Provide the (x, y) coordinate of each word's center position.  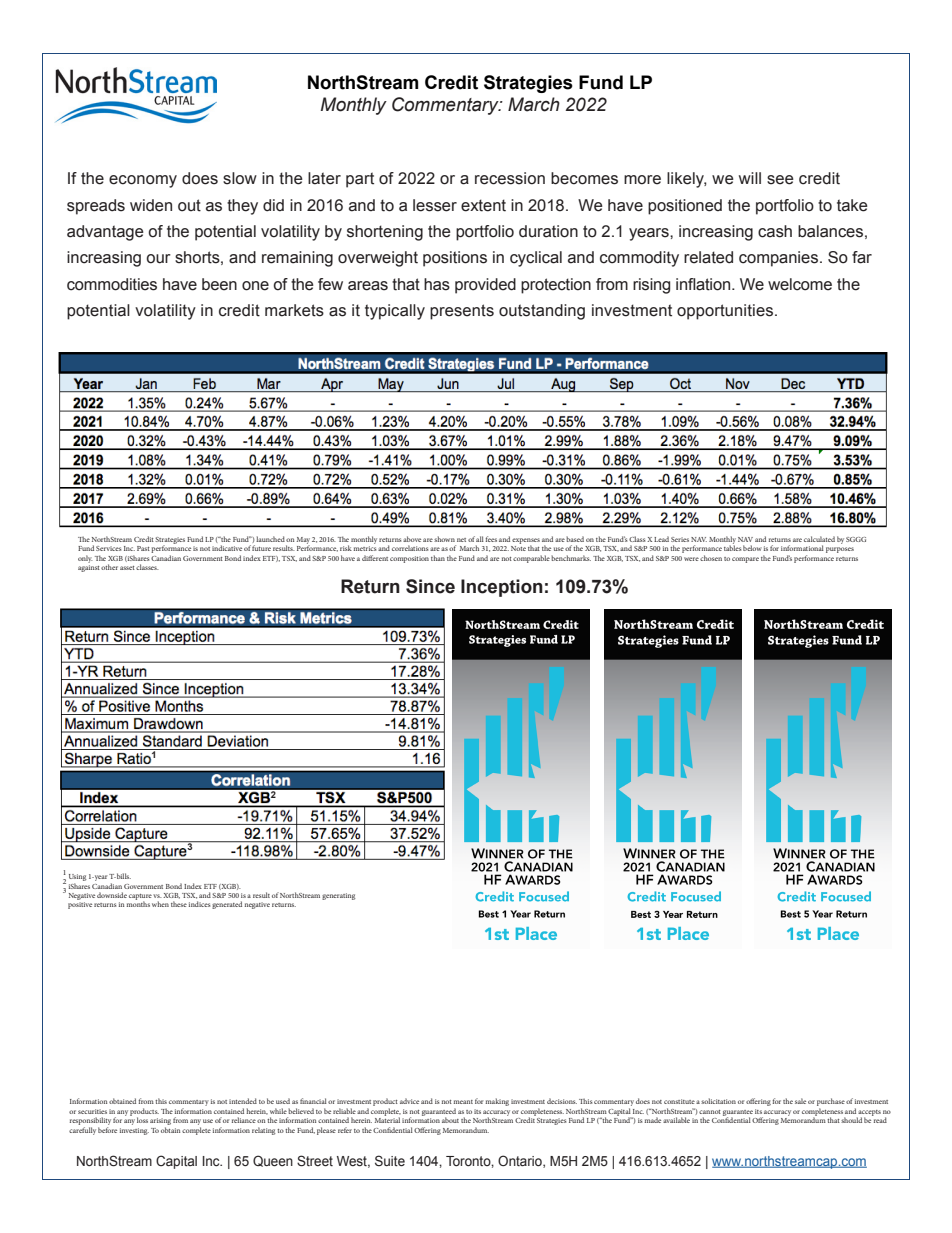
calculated (819, 539)
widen (151, 205)
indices (199, 904)
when (160, 904)
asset (127, 568)
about (450, 1120)
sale (800, 1101)
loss (142, 1120)
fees (491, 539)
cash (775, 231)
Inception (502, 588)
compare (745, 560)
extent (483, 205)
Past (143, 548)
